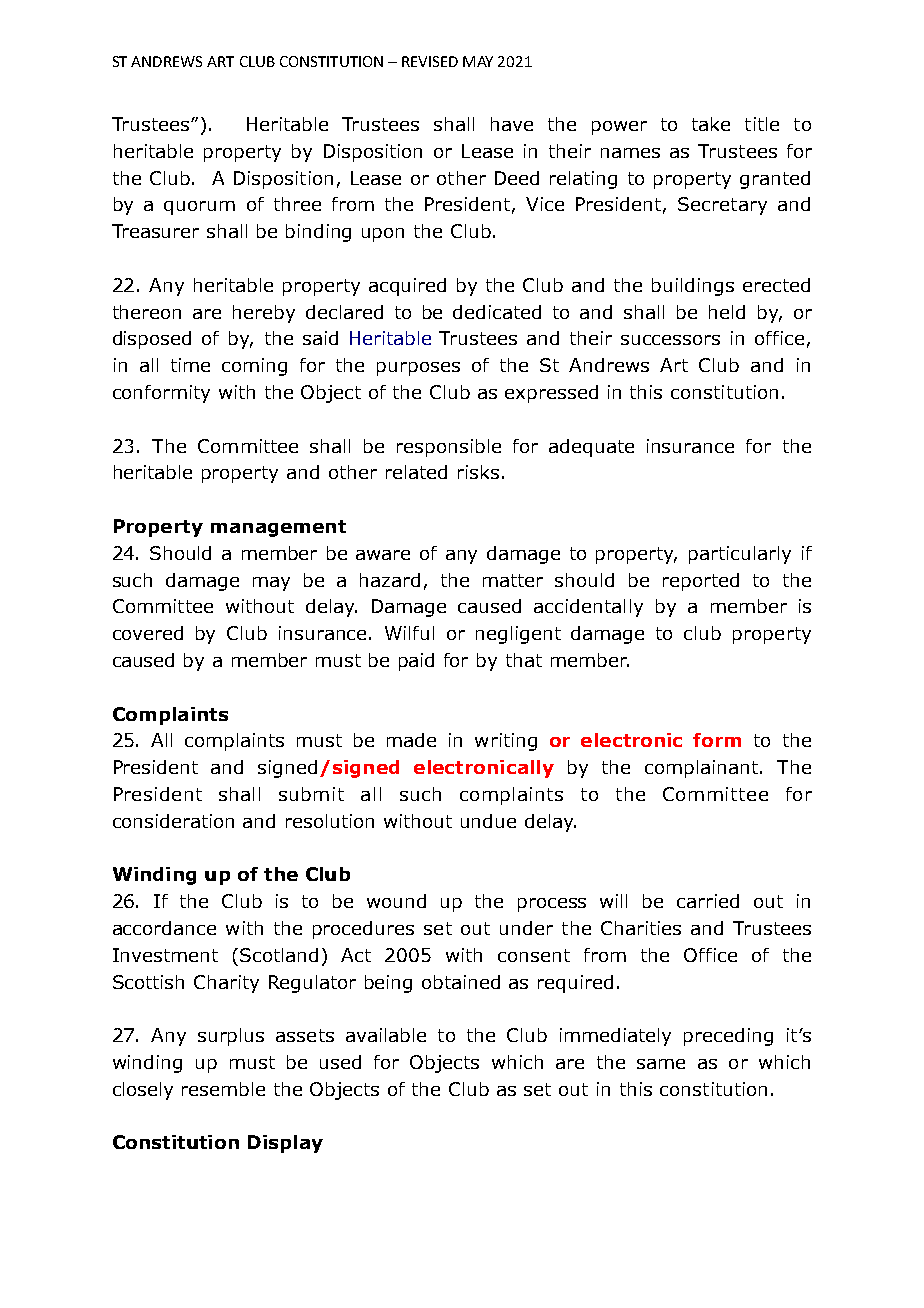  I want to click on same, so click(661, 1064).
